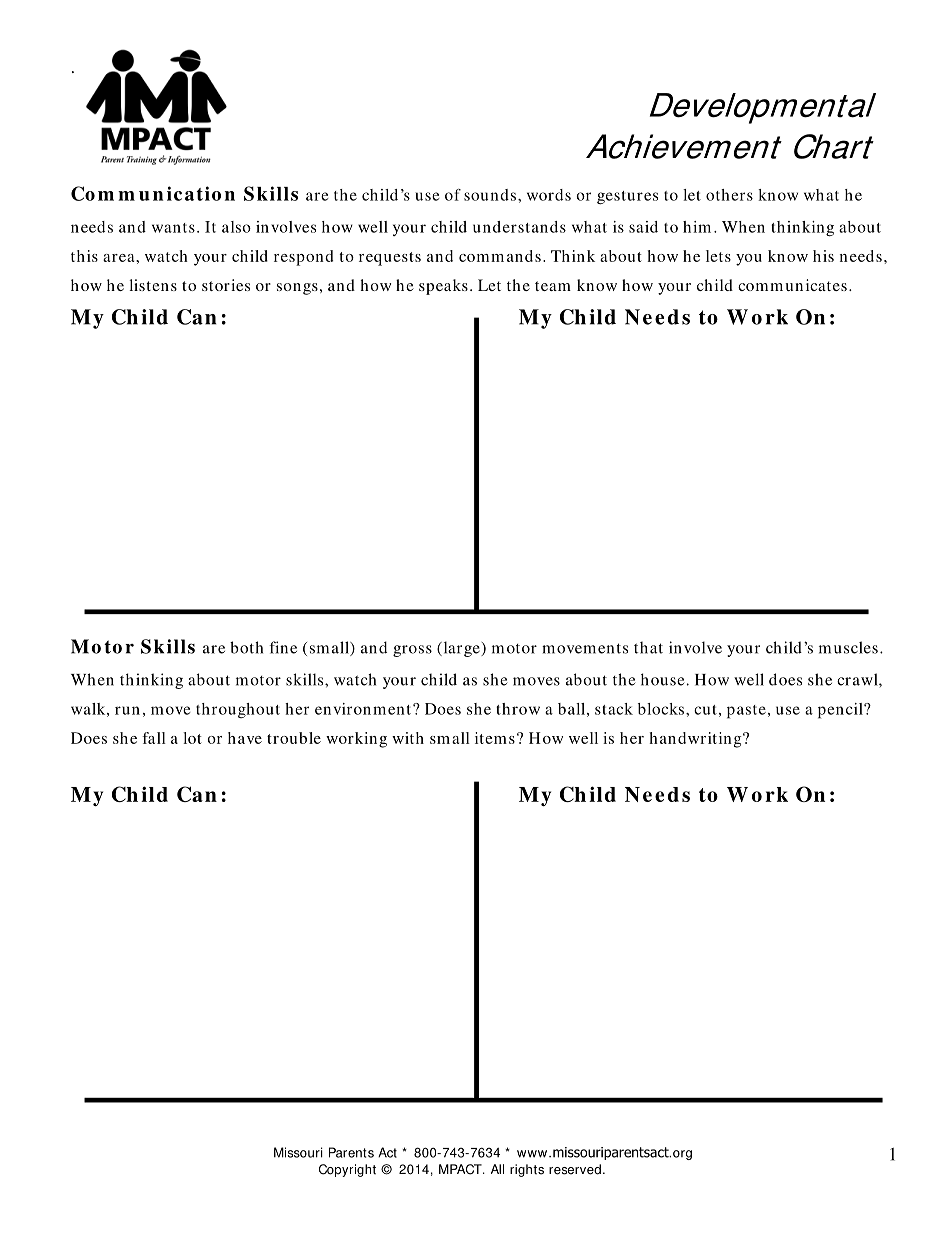  What do you see at coordinates (519, 227) in the document?
I see `understands` at bounding box center [519, 227].
